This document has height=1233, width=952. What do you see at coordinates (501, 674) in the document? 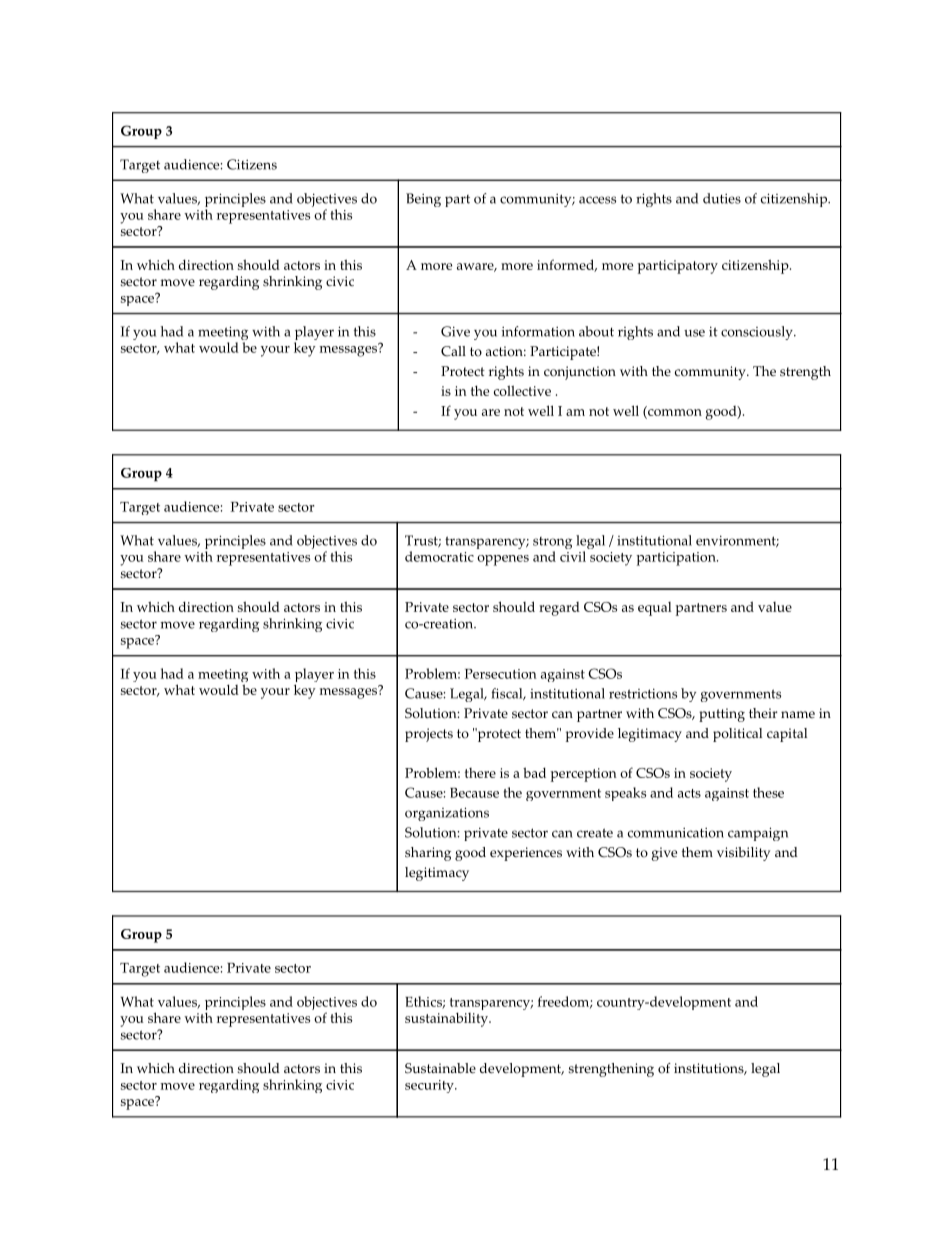
I see `Persecution` at bounding box center [501, 674].
